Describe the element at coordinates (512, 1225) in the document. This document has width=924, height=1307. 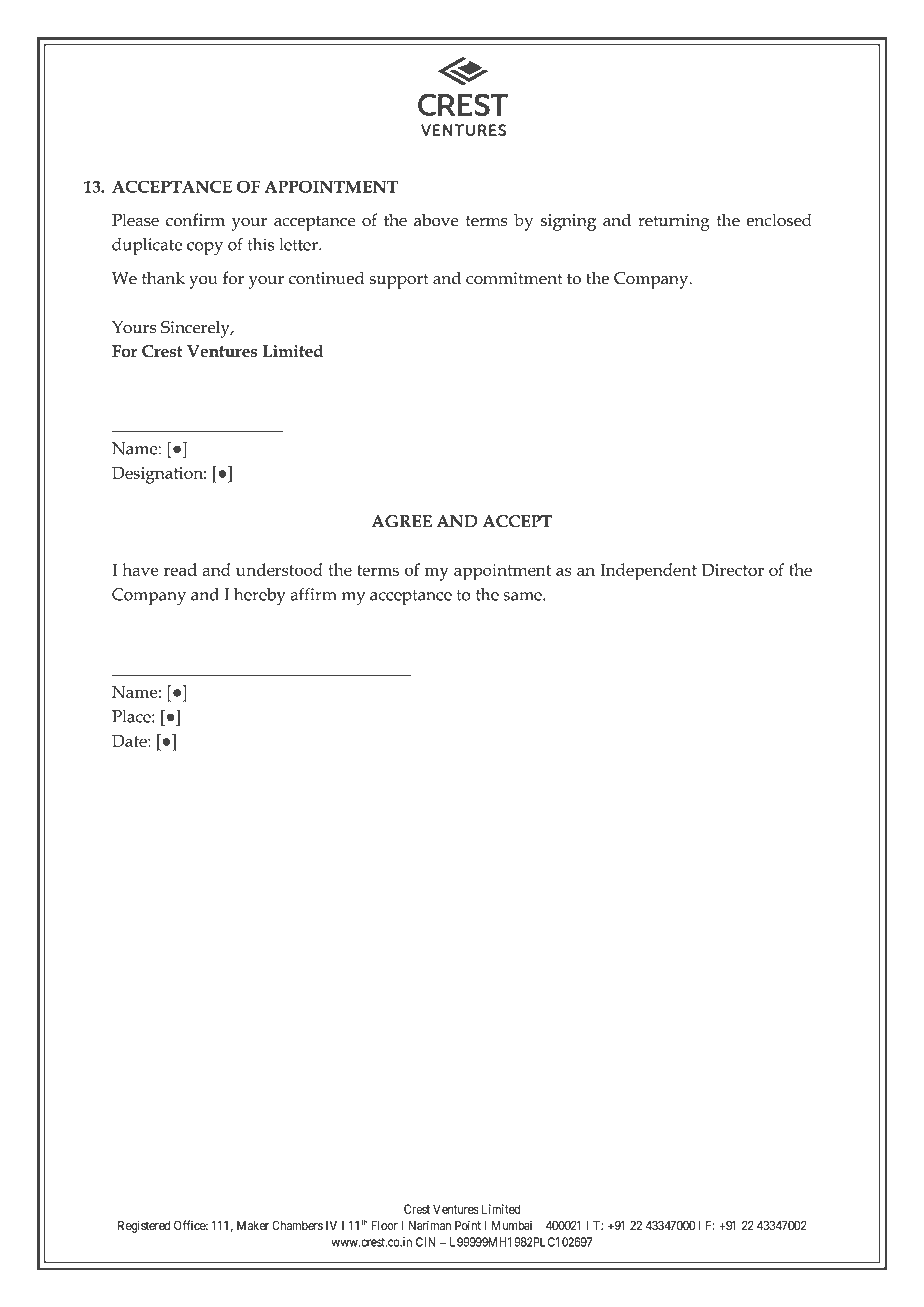
I see `Mumbai` at that location.
